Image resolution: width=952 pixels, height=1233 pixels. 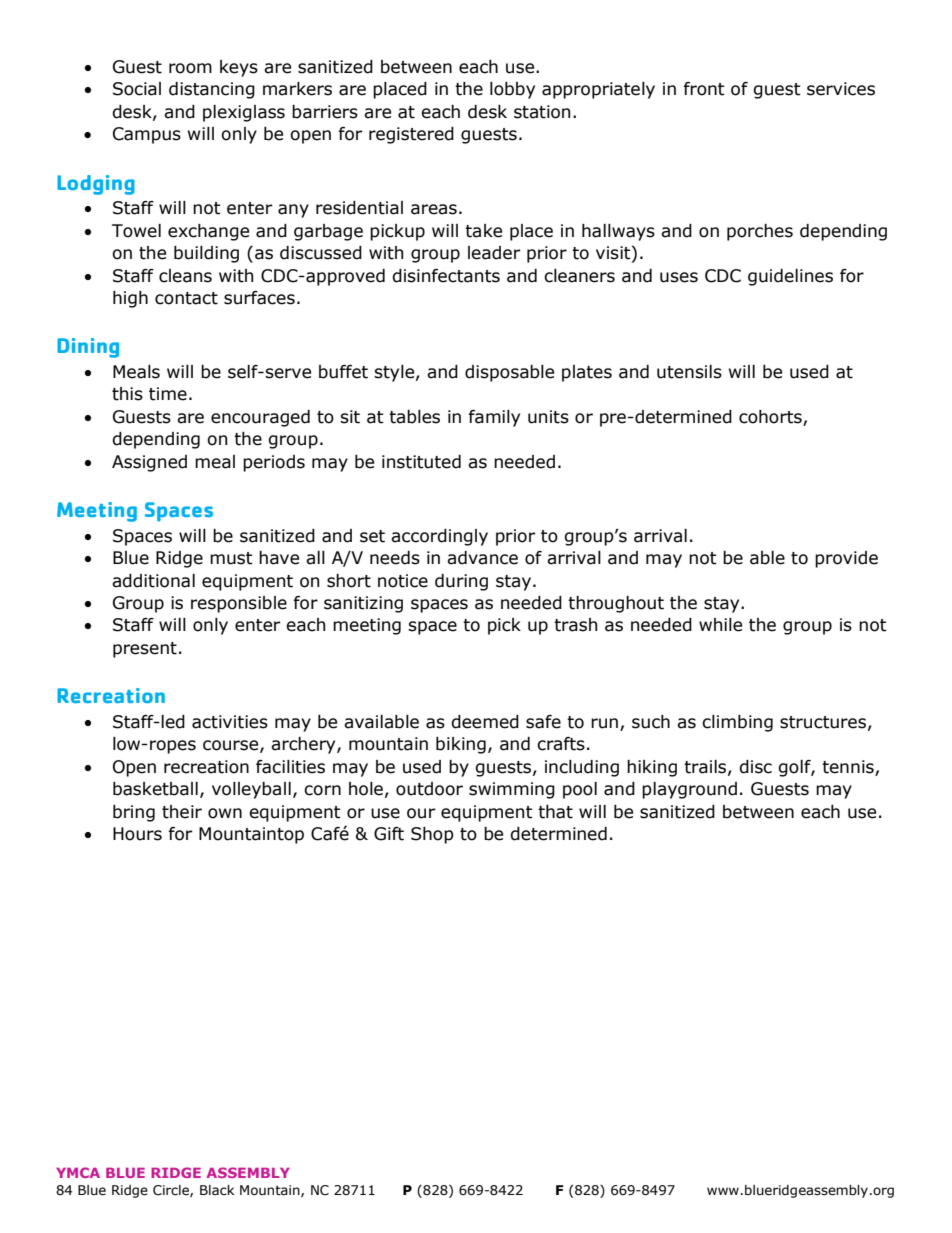 I want to click on front, so click(x=704, y=89).
